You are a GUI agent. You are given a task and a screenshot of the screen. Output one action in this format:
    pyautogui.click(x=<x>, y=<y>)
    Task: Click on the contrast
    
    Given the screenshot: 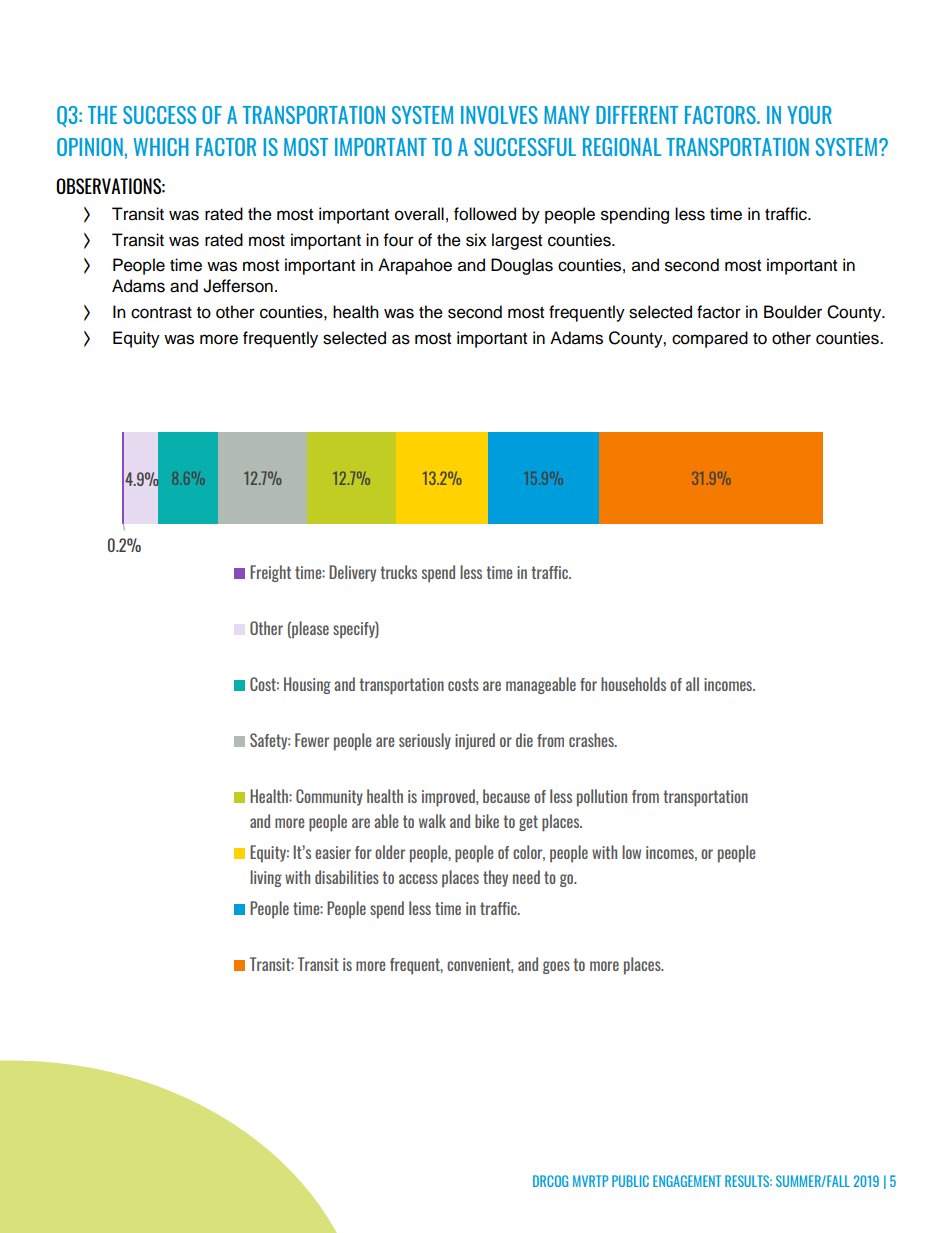 What is the action you would take?
    pyautogui.click(x=161, y=313)
